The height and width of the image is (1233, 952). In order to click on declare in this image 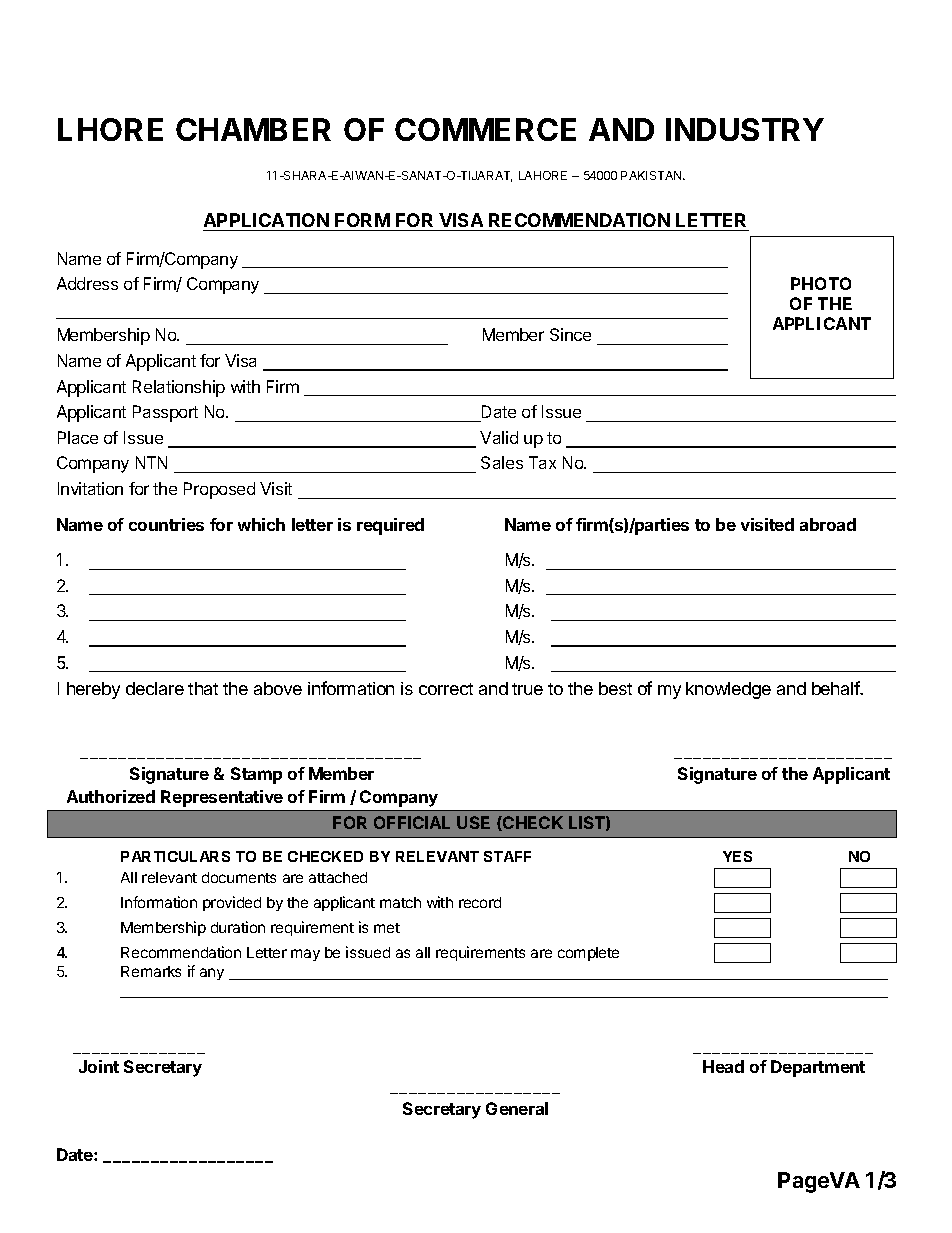, I will do `click(155, 688)`.
